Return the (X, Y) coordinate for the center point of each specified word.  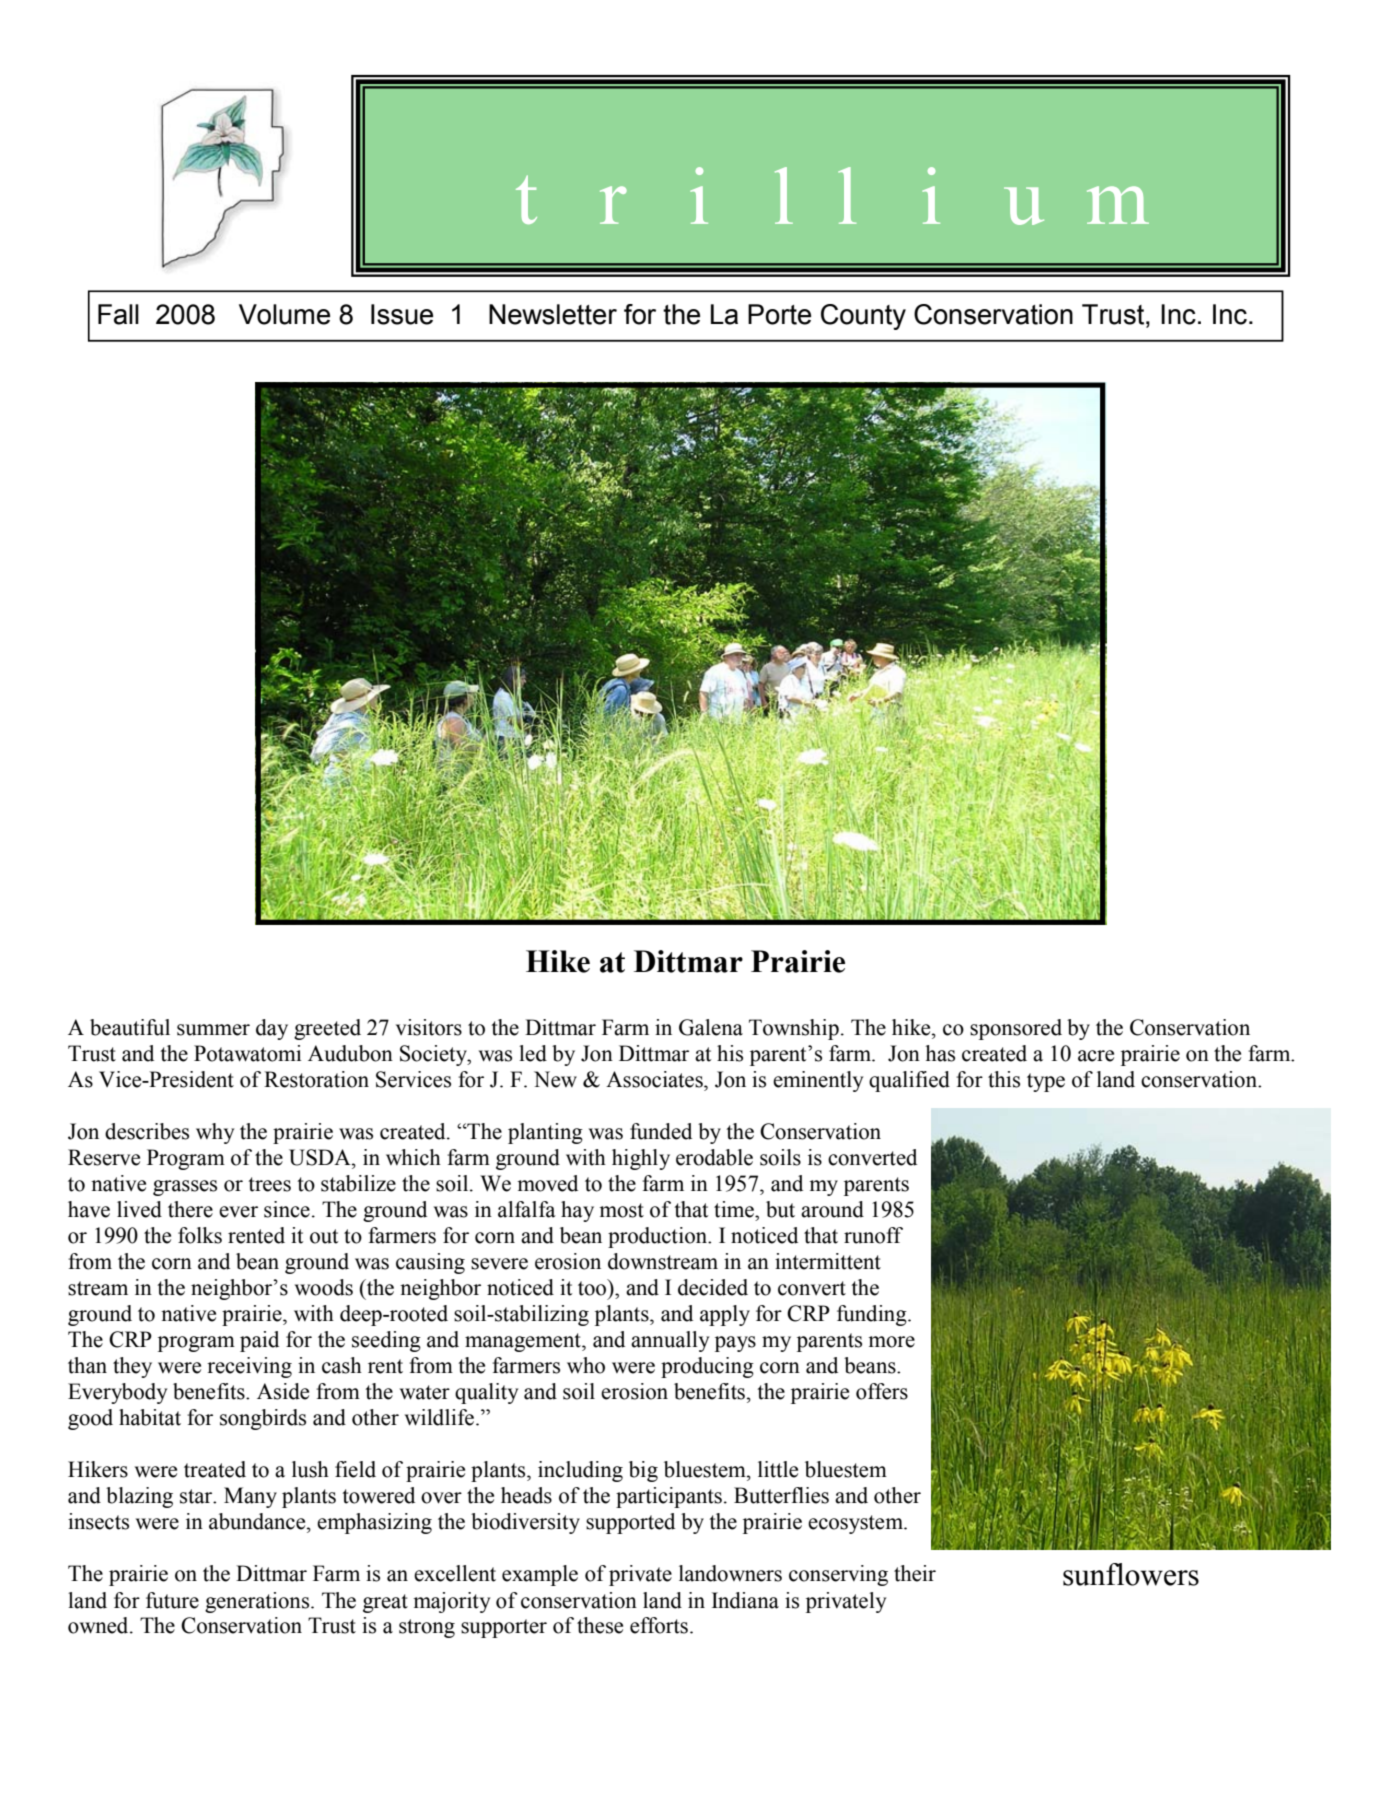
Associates (655, 1079)
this (1004, 1079)
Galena (711, 1027)
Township (794, 1029)
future (172, 1600)
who (586, 1365)
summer (213, 1030)
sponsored (1016, 1029)
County (863, 317)
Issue (402, 314)
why (215, 1133)
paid (259, 1341)
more (891, 1342)
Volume (284, 314)
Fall (118, 314)
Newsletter (553, 314)
